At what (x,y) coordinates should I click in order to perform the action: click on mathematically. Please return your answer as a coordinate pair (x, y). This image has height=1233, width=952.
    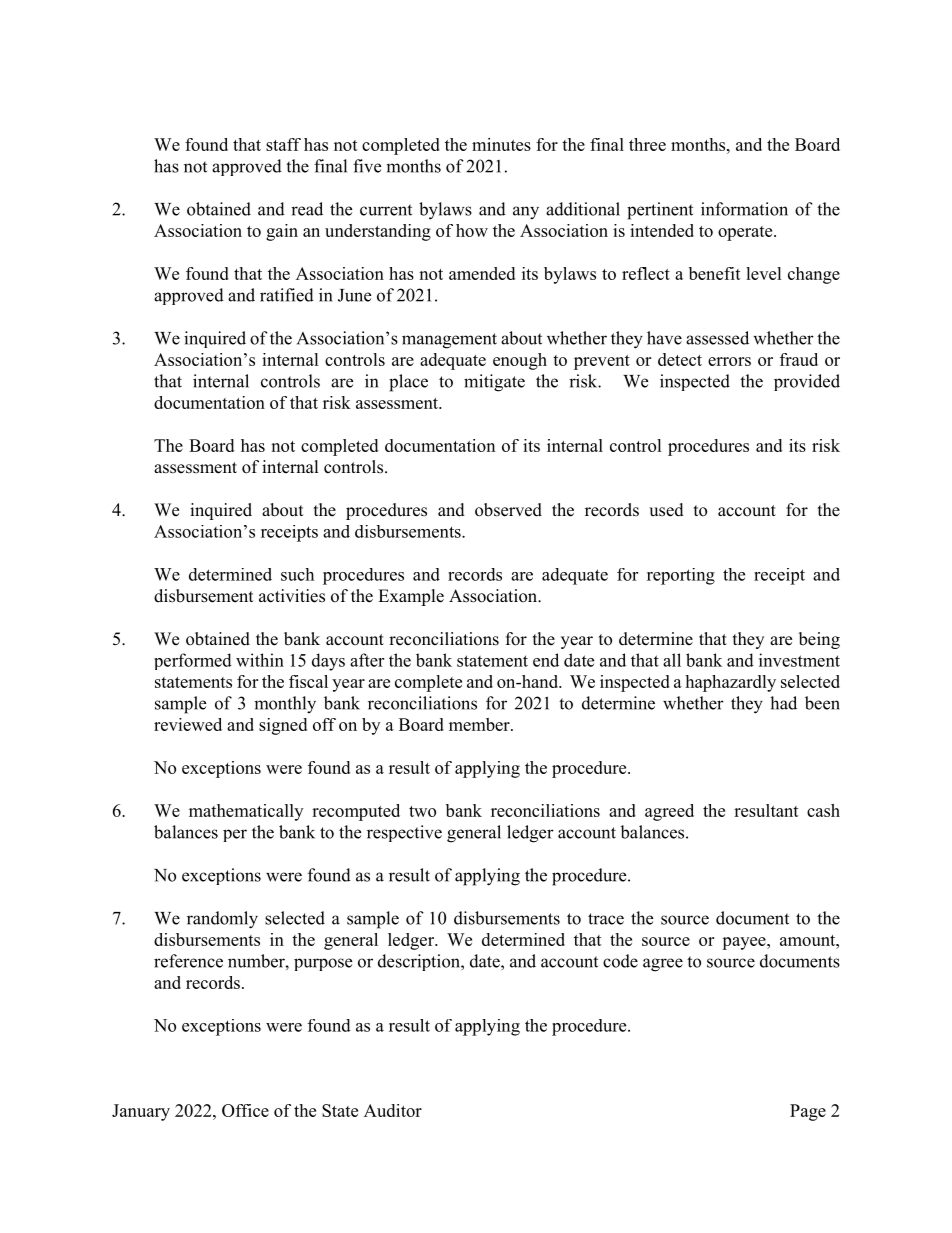
    Looking at the image, I should click on (246, 812).
